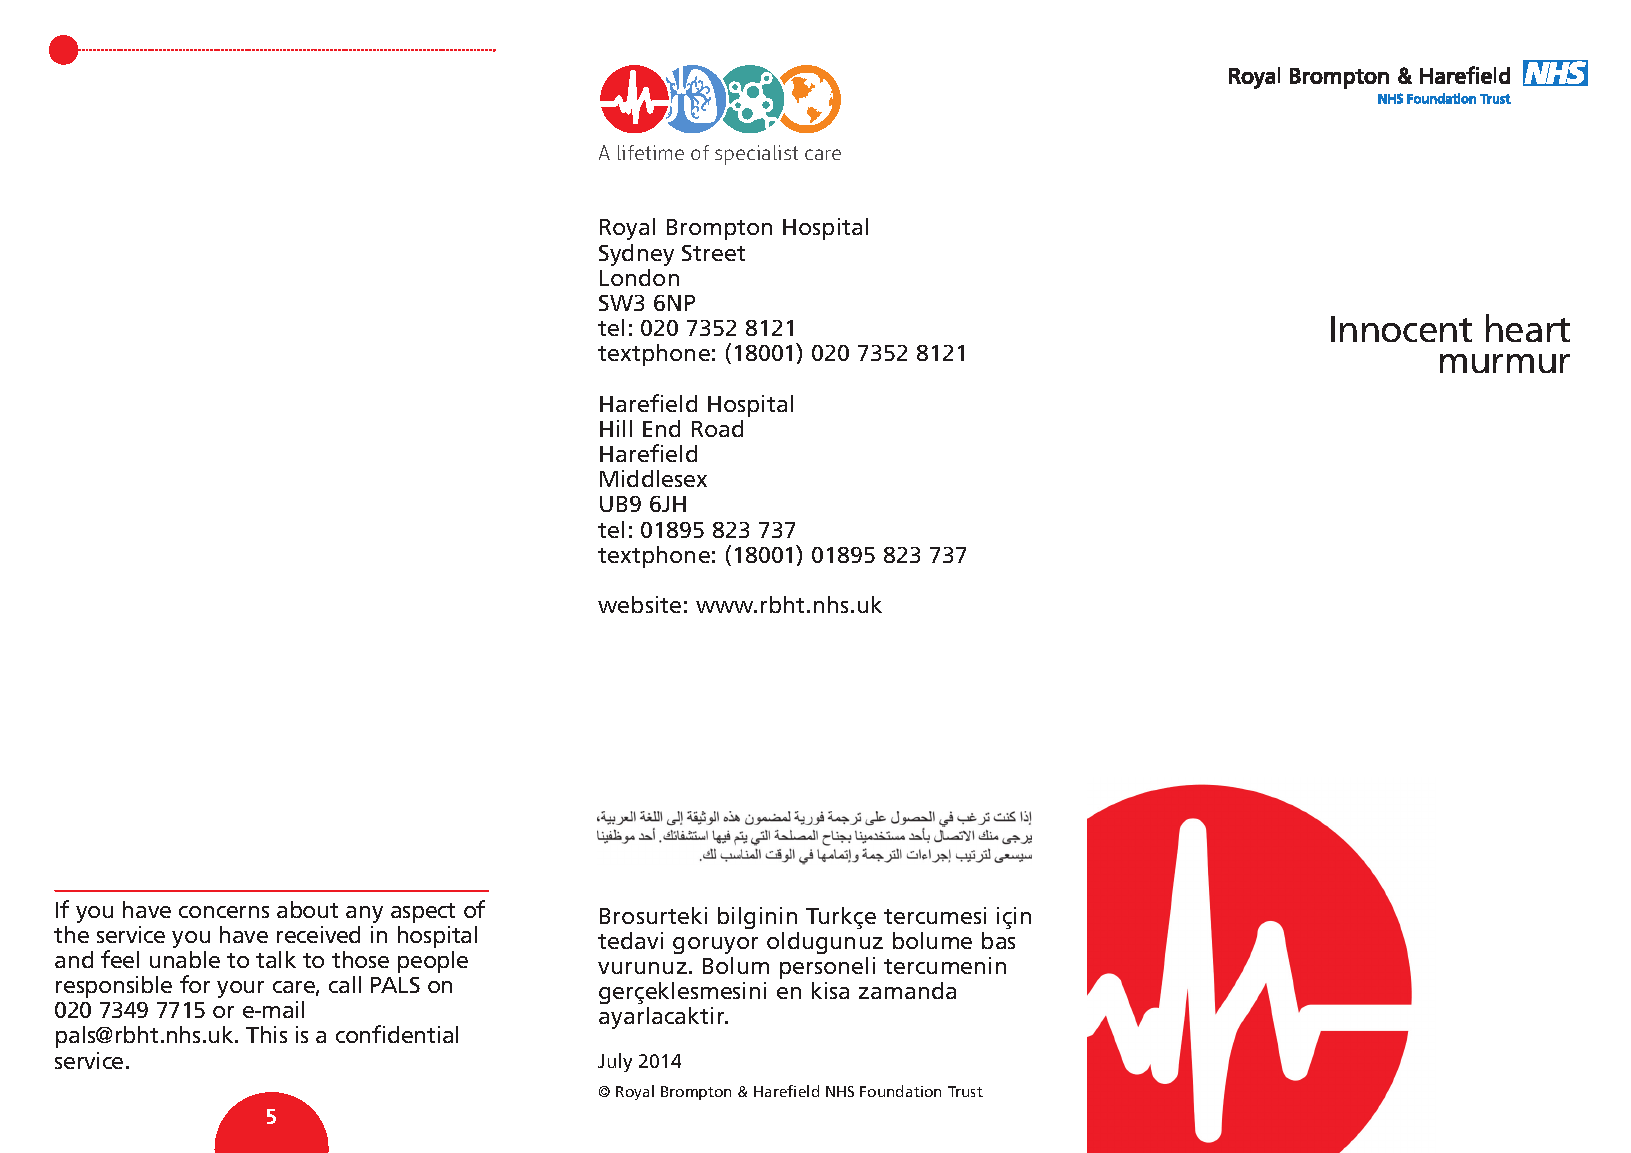  Describe the element at coordinates (1401, 329) in the document. I see `Innocent` at that location.
